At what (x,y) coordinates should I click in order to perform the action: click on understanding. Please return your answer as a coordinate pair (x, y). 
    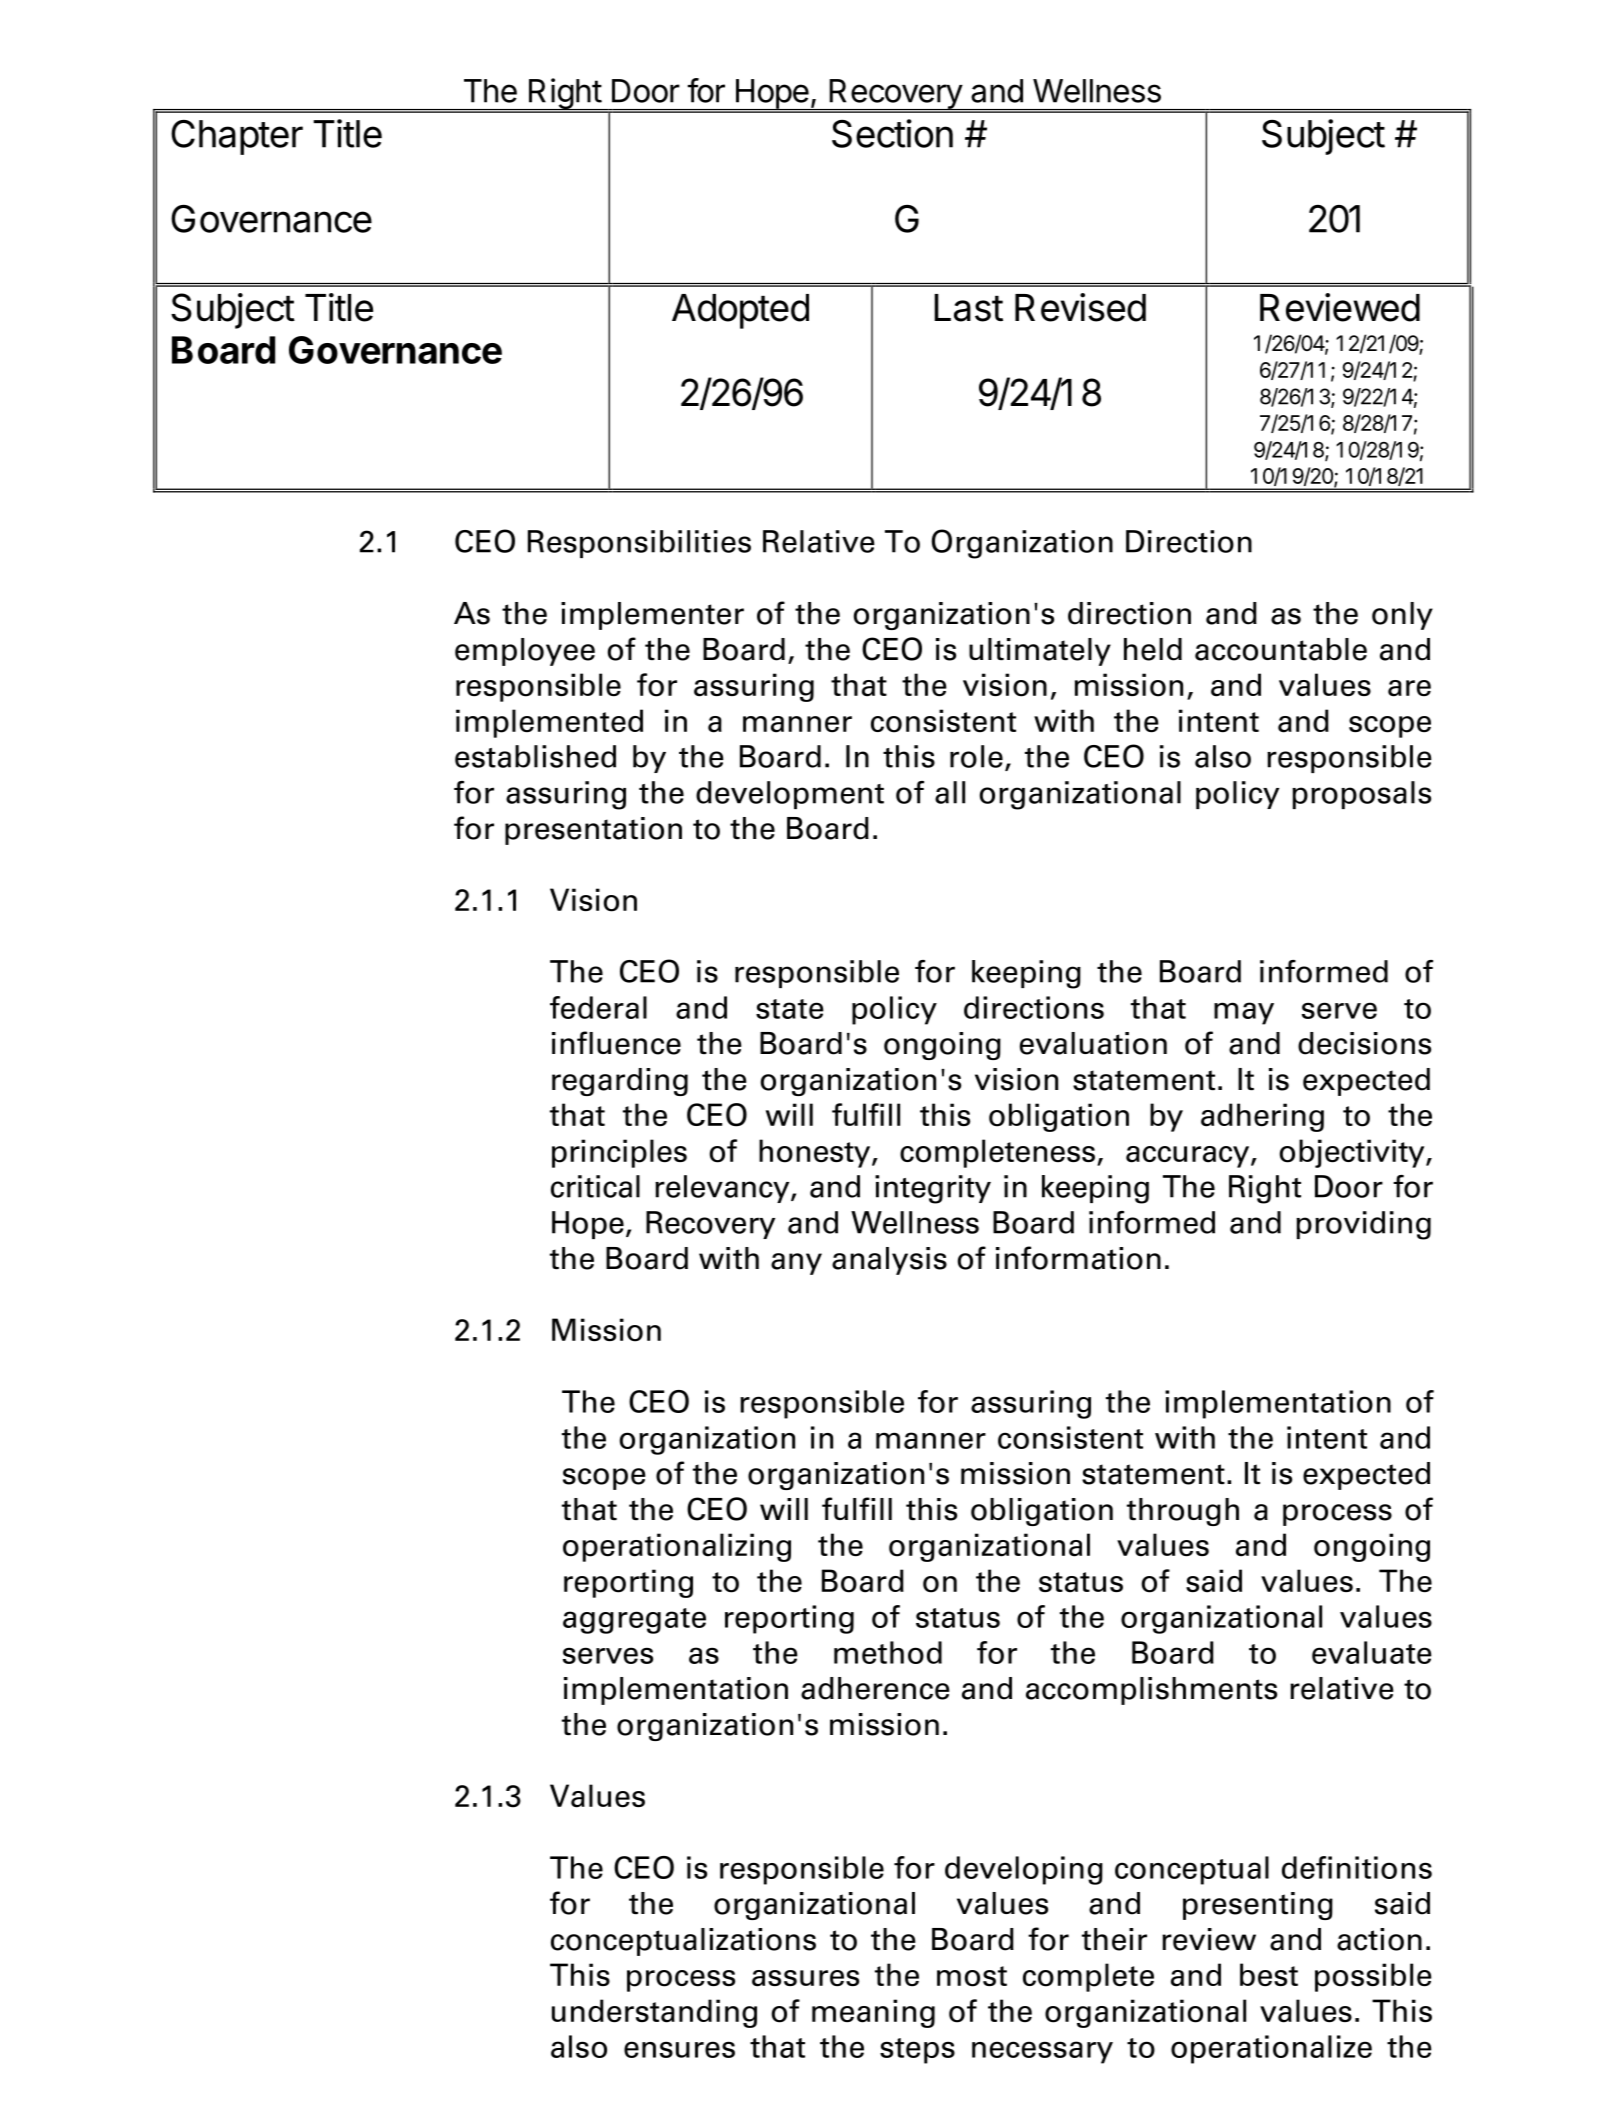
    Looking at the image, I should click on (654, 2013).
